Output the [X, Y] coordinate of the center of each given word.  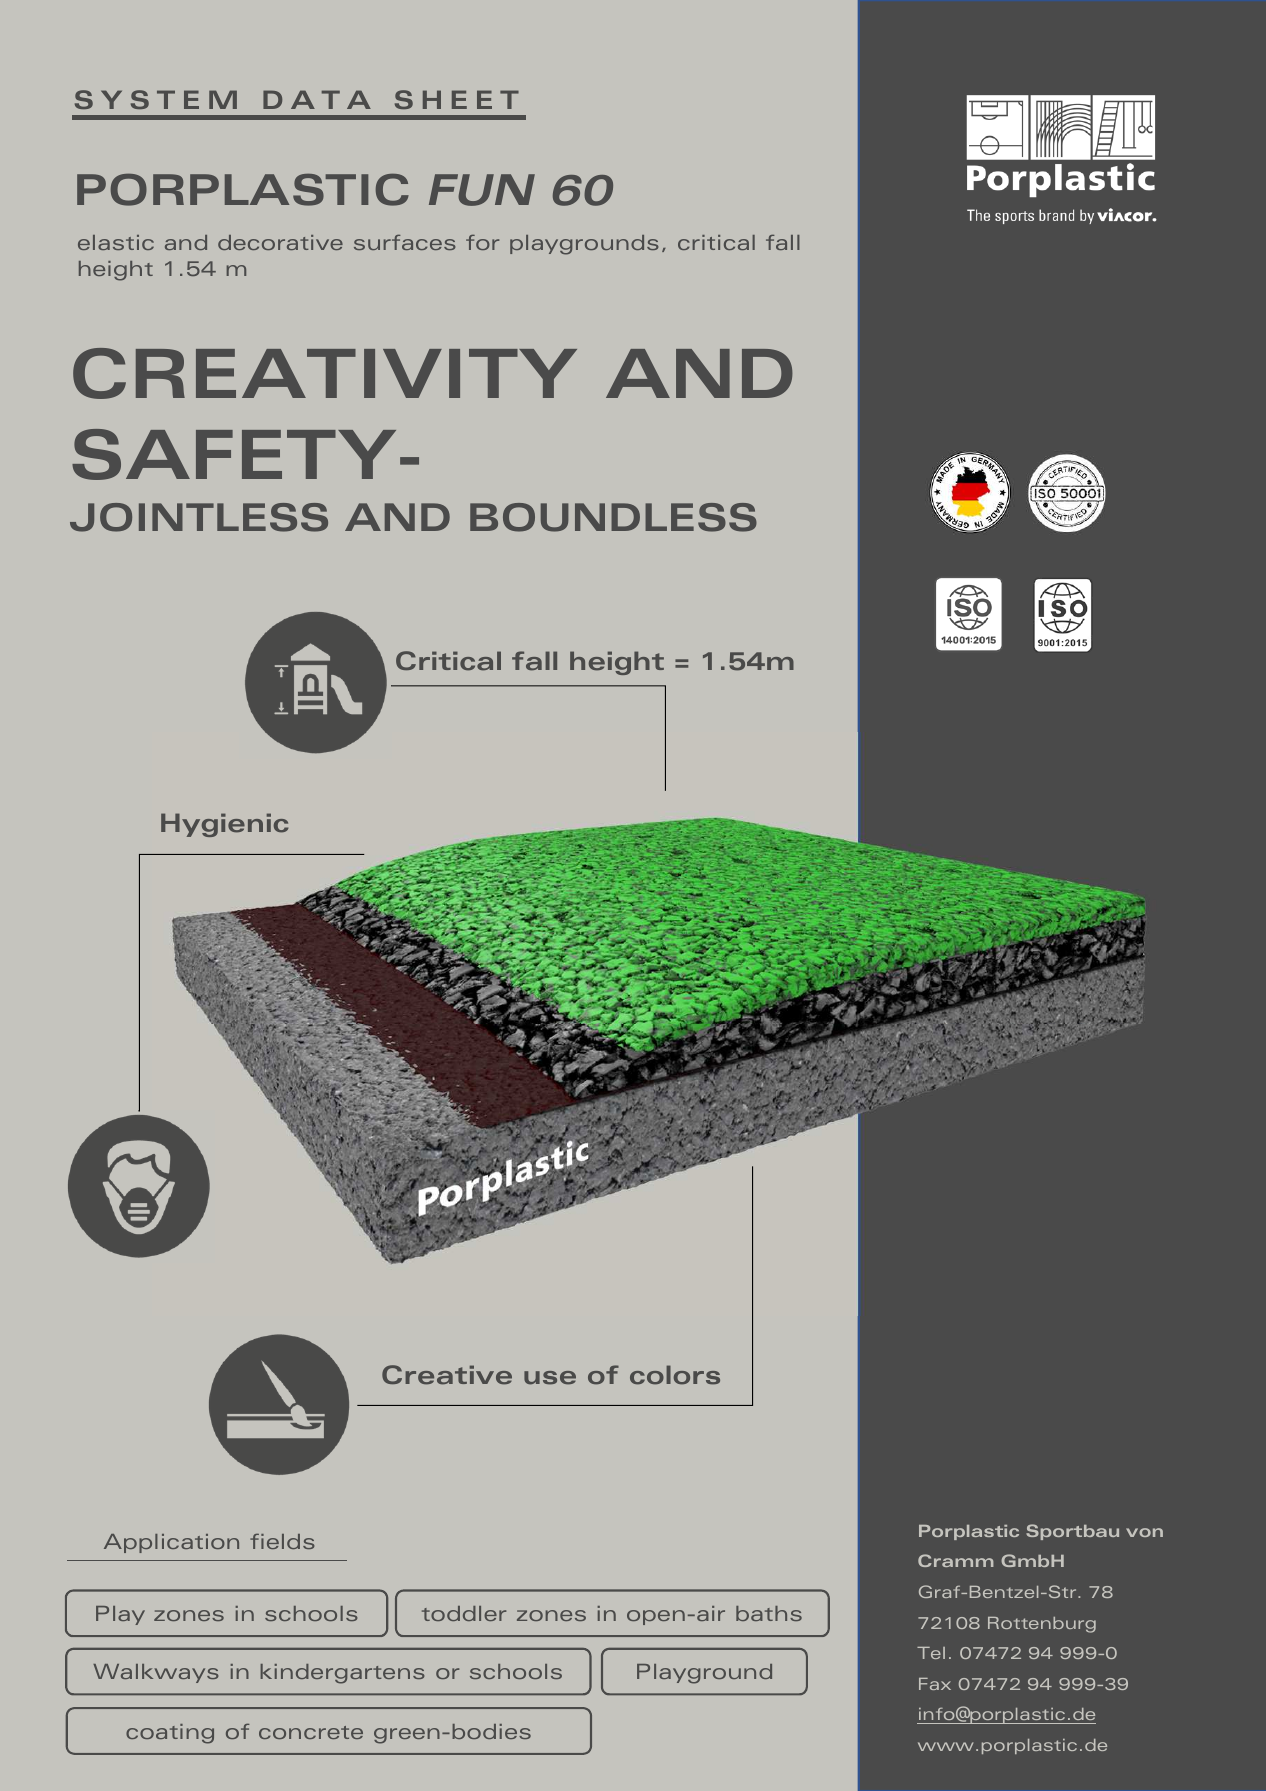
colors [675, 1375]
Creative [447, 1375]
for [482, 242]
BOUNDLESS [613, 517]
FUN [482, 190]
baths [769, 1613]
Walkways [156, 1673]
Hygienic [224, 825]
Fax [935, 1684]
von [1144, 1532]
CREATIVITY [325, 373]
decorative [280, 242]
